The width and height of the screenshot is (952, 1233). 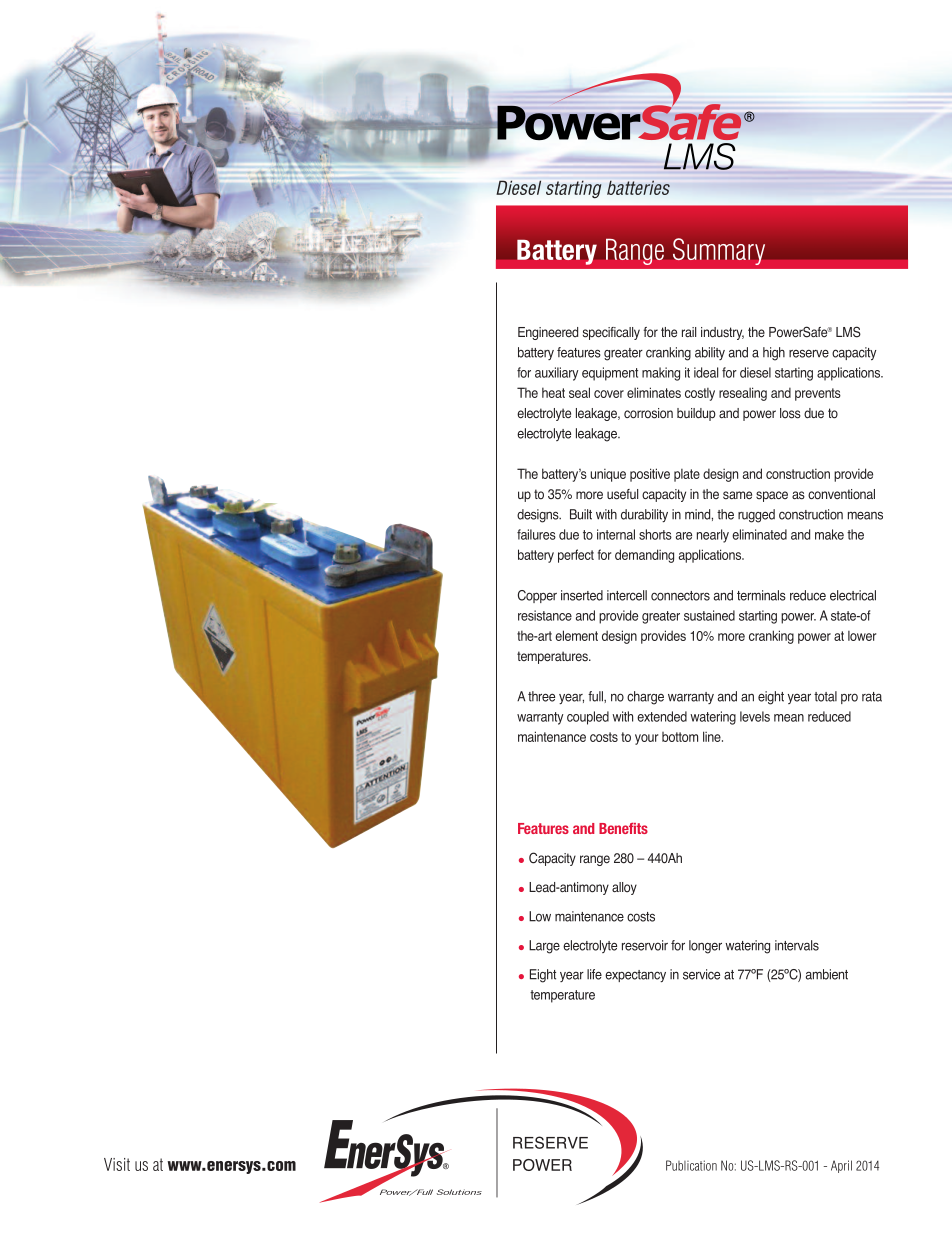 I want to click on element, so click(x=576, y=635).
